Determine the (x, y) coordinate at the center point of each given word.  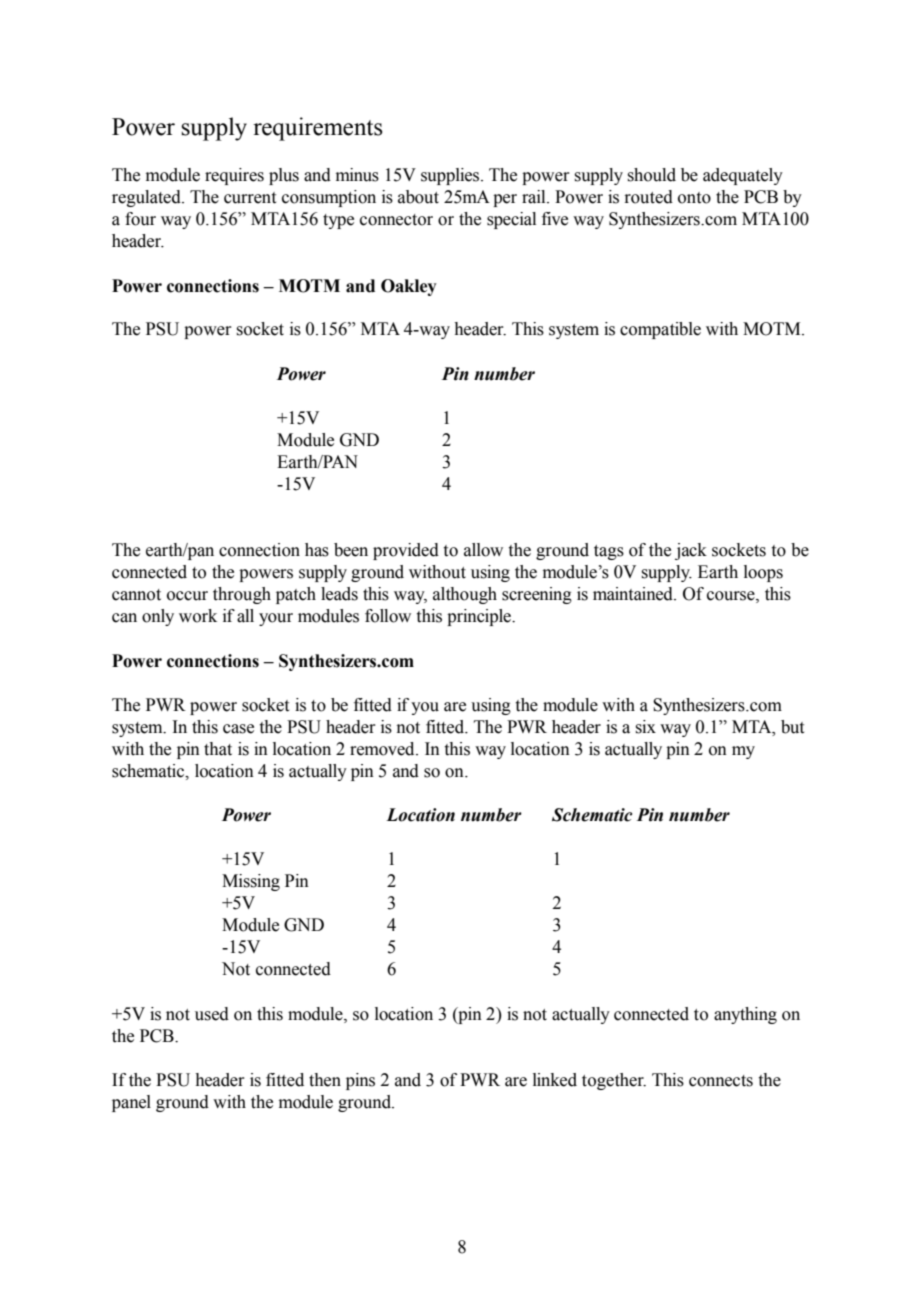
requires (234, 176)
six (645, 727)
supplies (451, 176)
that (218, 749)
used (212, 1014)
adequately (743, 176)
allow (483, 550)
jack (691, 551)
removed (383, 749)
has (317, 550)
